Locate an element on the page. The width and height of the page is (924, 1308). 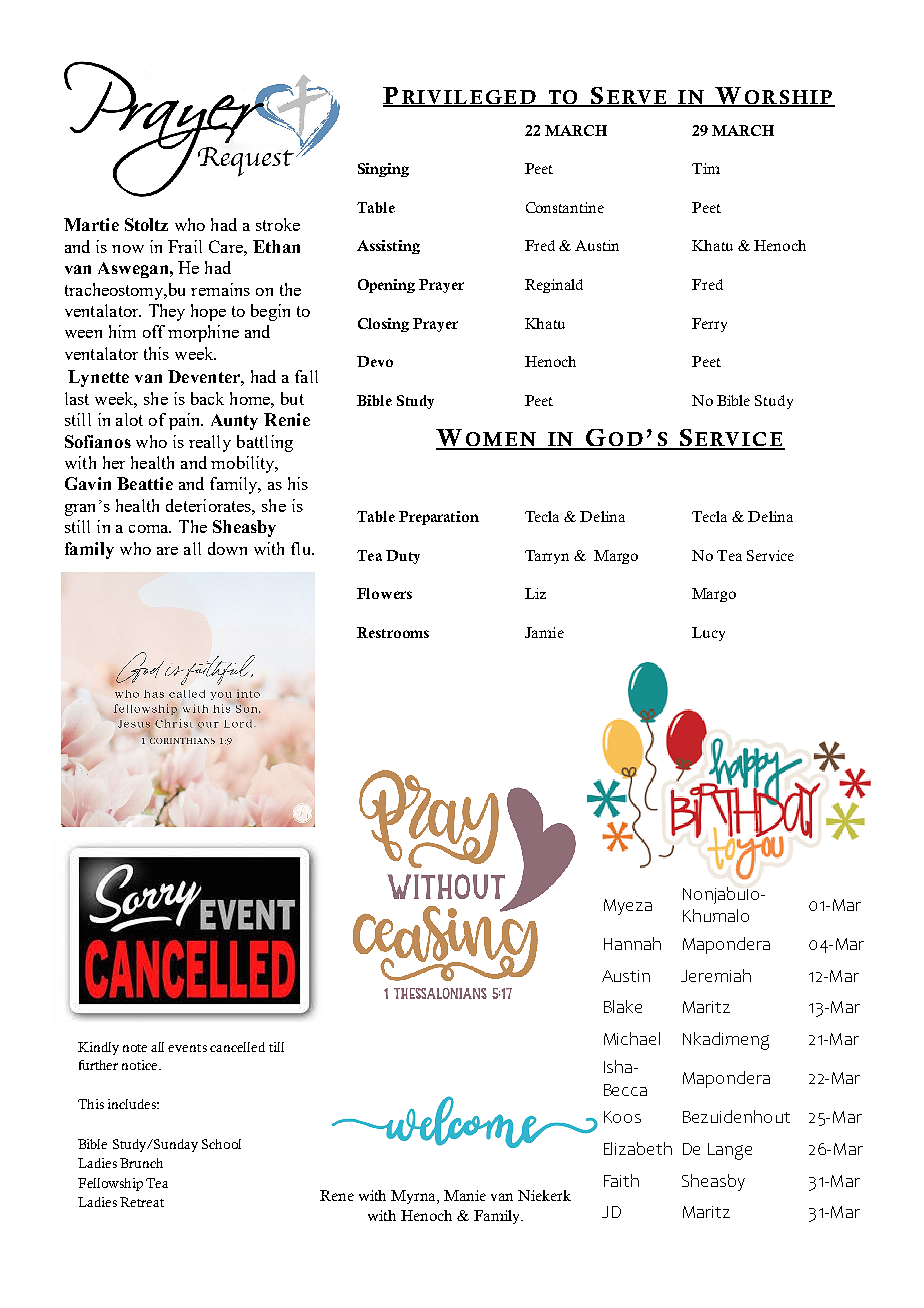
Hannah is located at coordinates (632, 943).
